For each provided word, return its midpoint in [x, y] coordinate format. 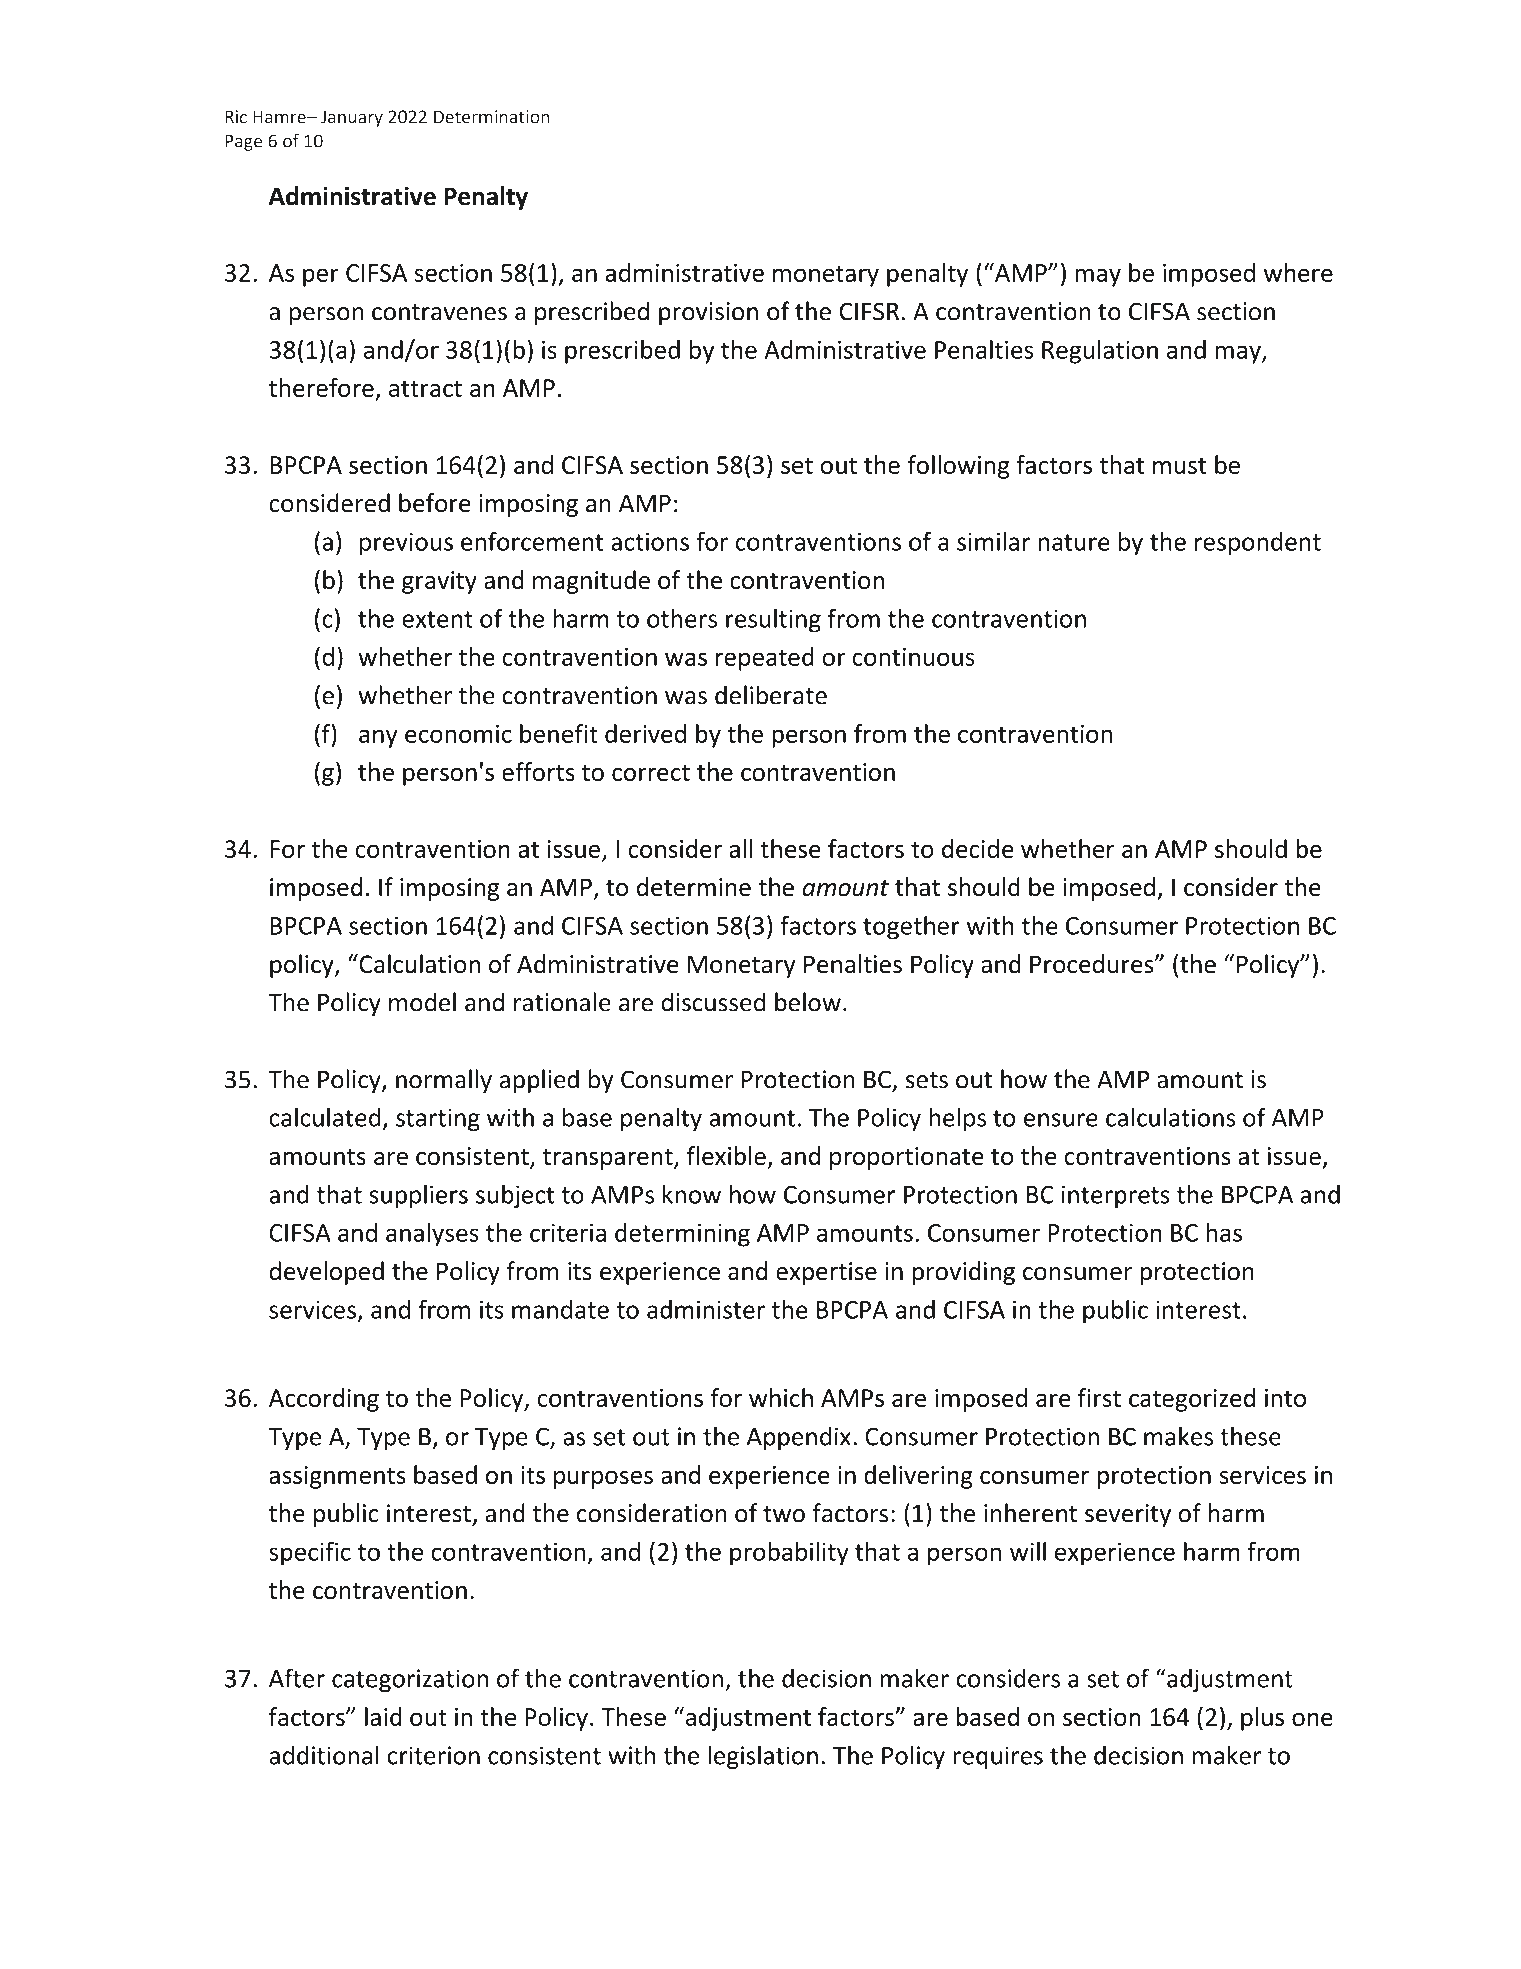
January [352, 118]
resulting [773, 620]
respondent [1258, 544]
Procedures [1093, 964]
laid [383, 1716]
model [422, 1002]
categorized [1192, 1400]
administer [706, 1309]
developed [326, 1273]
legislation [763, 1757]
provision [708, 313]
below [808, 1002]
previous [406, 544]
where [1298, 272]
